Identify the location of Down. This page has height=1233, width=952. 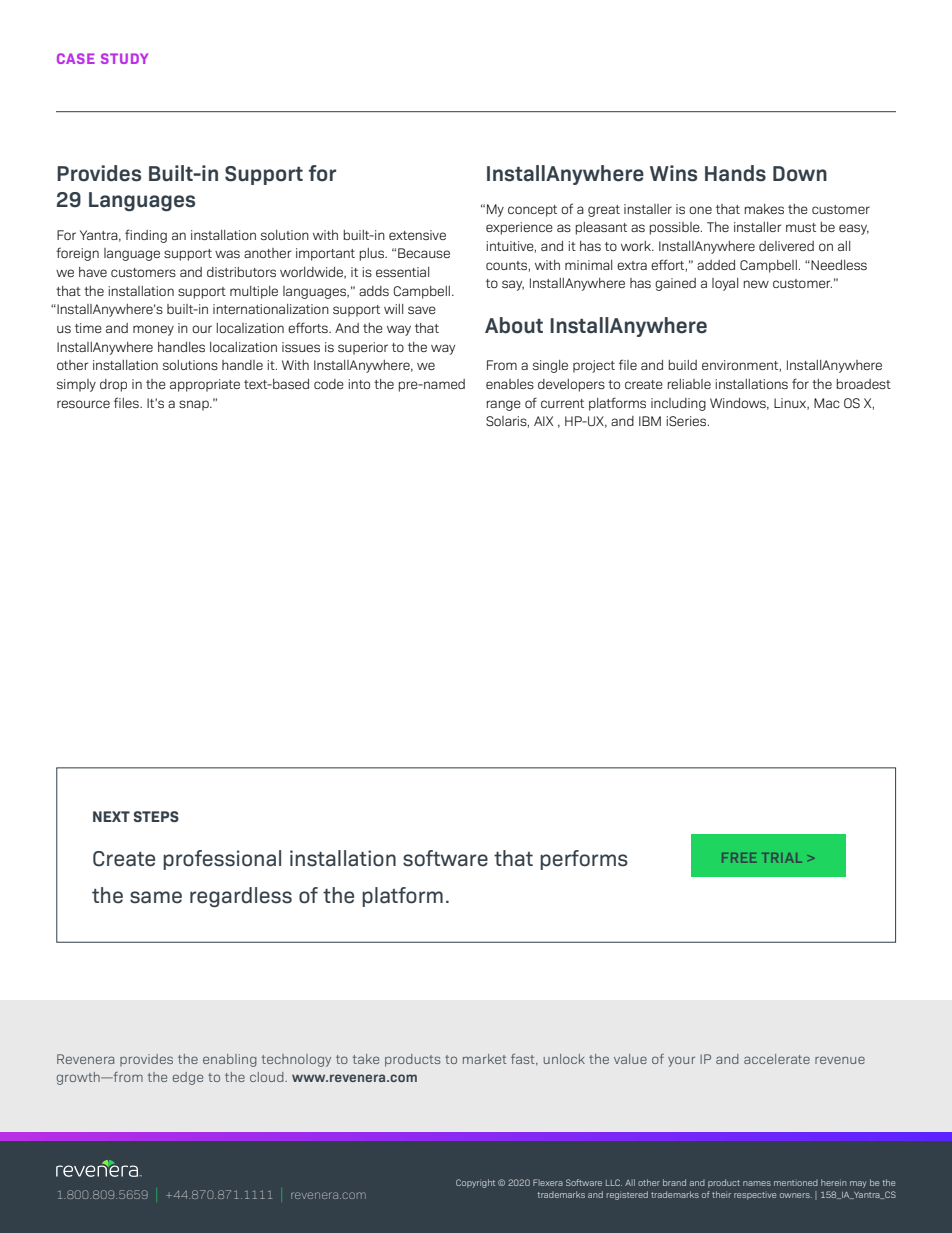
(800, 174).
